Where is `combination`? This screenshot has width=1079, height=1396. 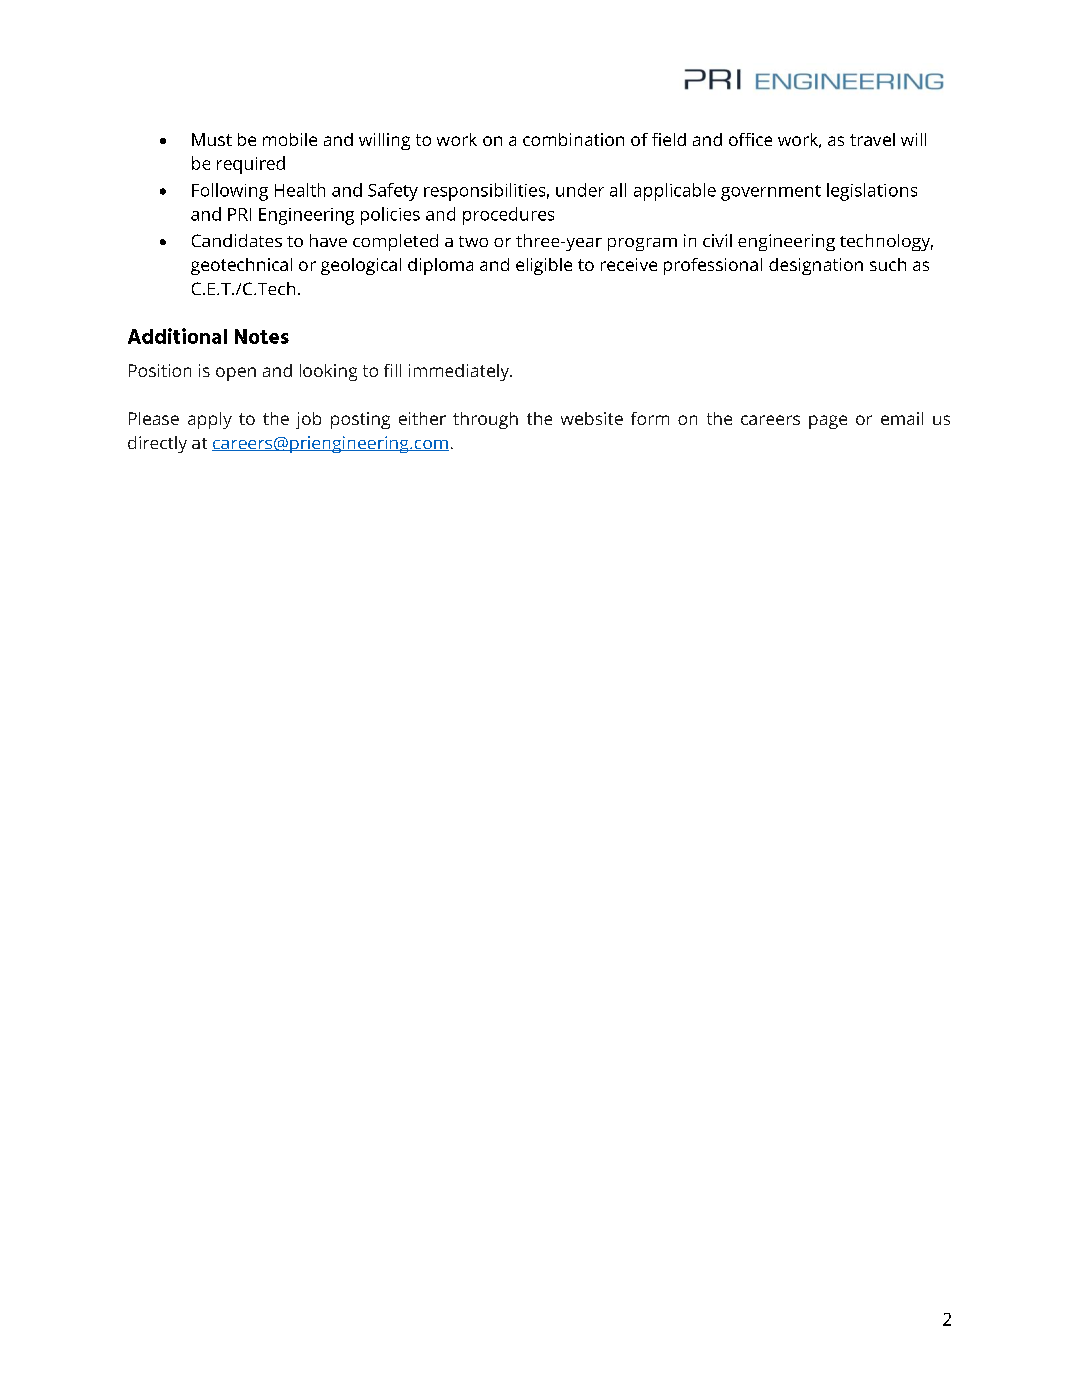 combination is located at coordinates (573, 139).
